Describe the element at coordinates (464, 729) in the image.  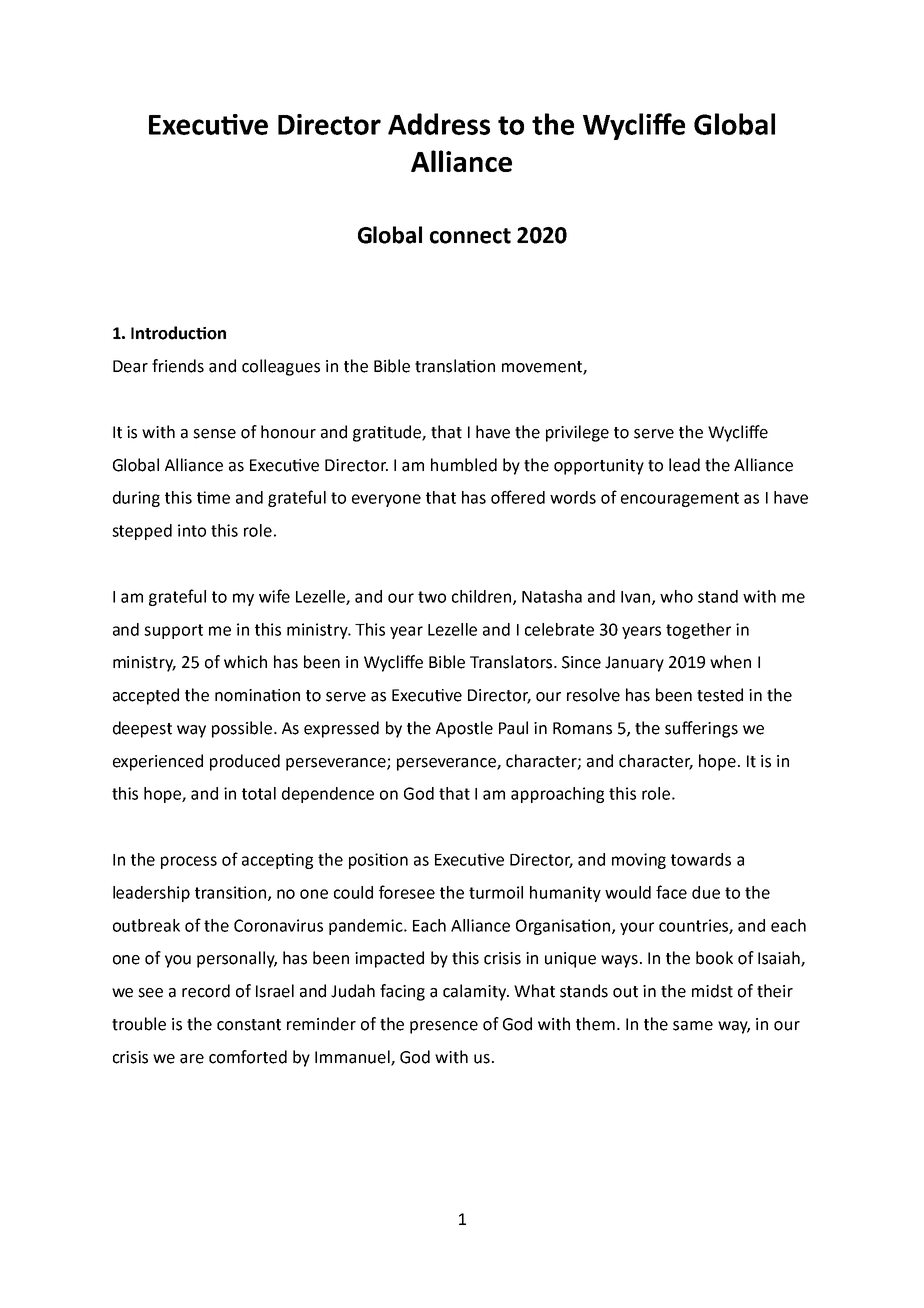
I see `Apostle` at that location.
